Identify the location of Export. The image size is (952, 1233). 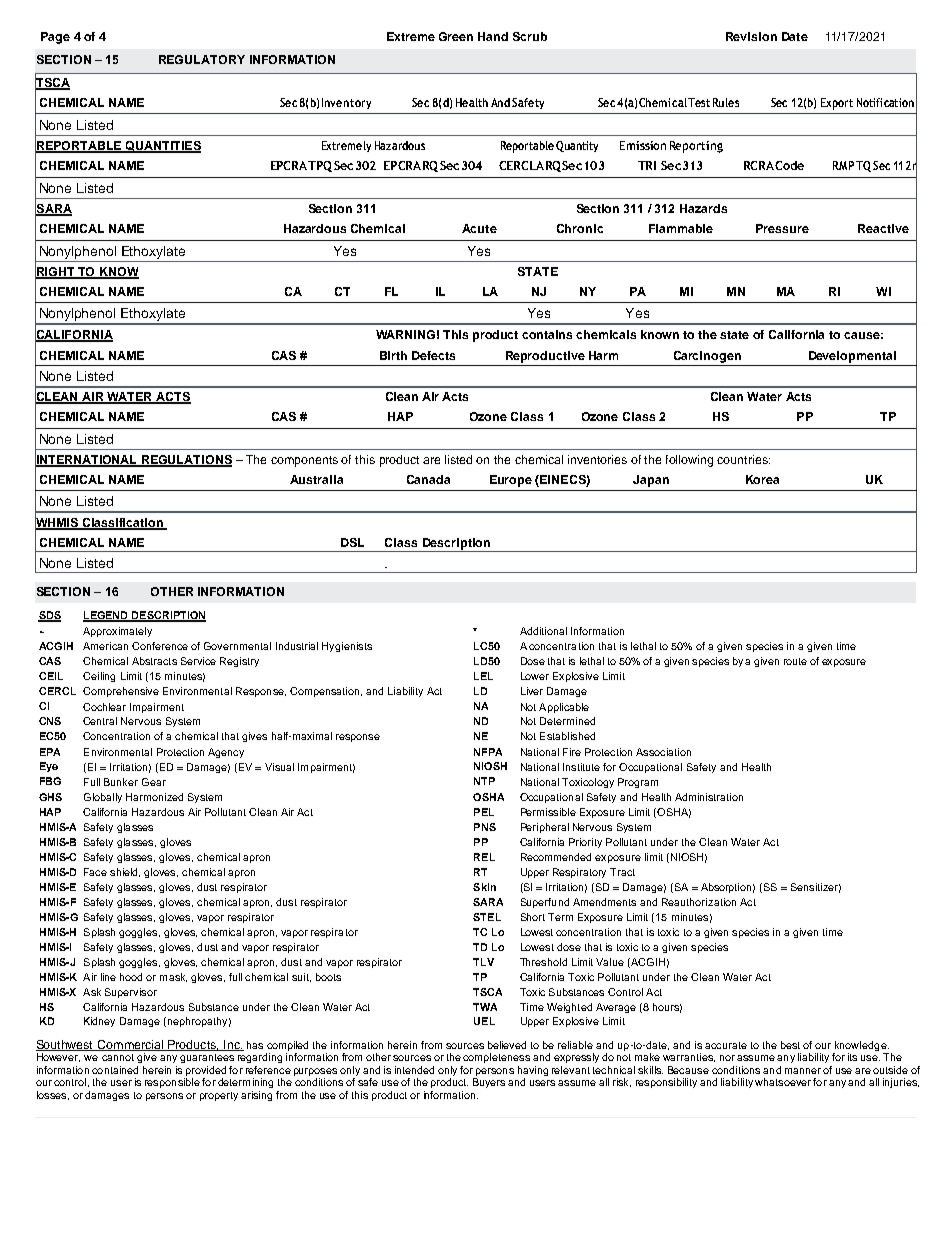
(837, 104).
